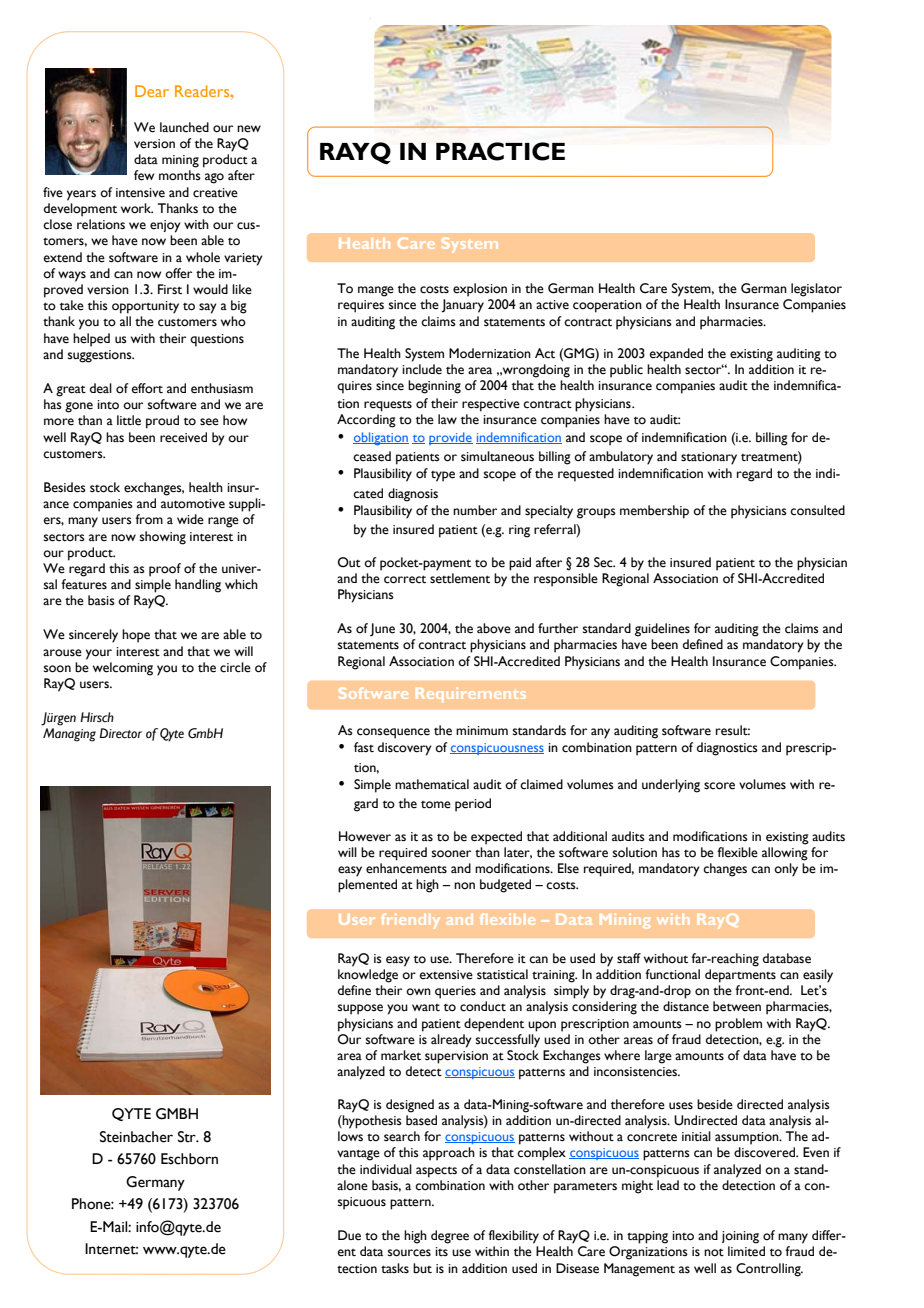 The width and height of the image is (924, 1308). Describe the element at coordinates (188, 1137) in the image. I see `Str` at that location.
